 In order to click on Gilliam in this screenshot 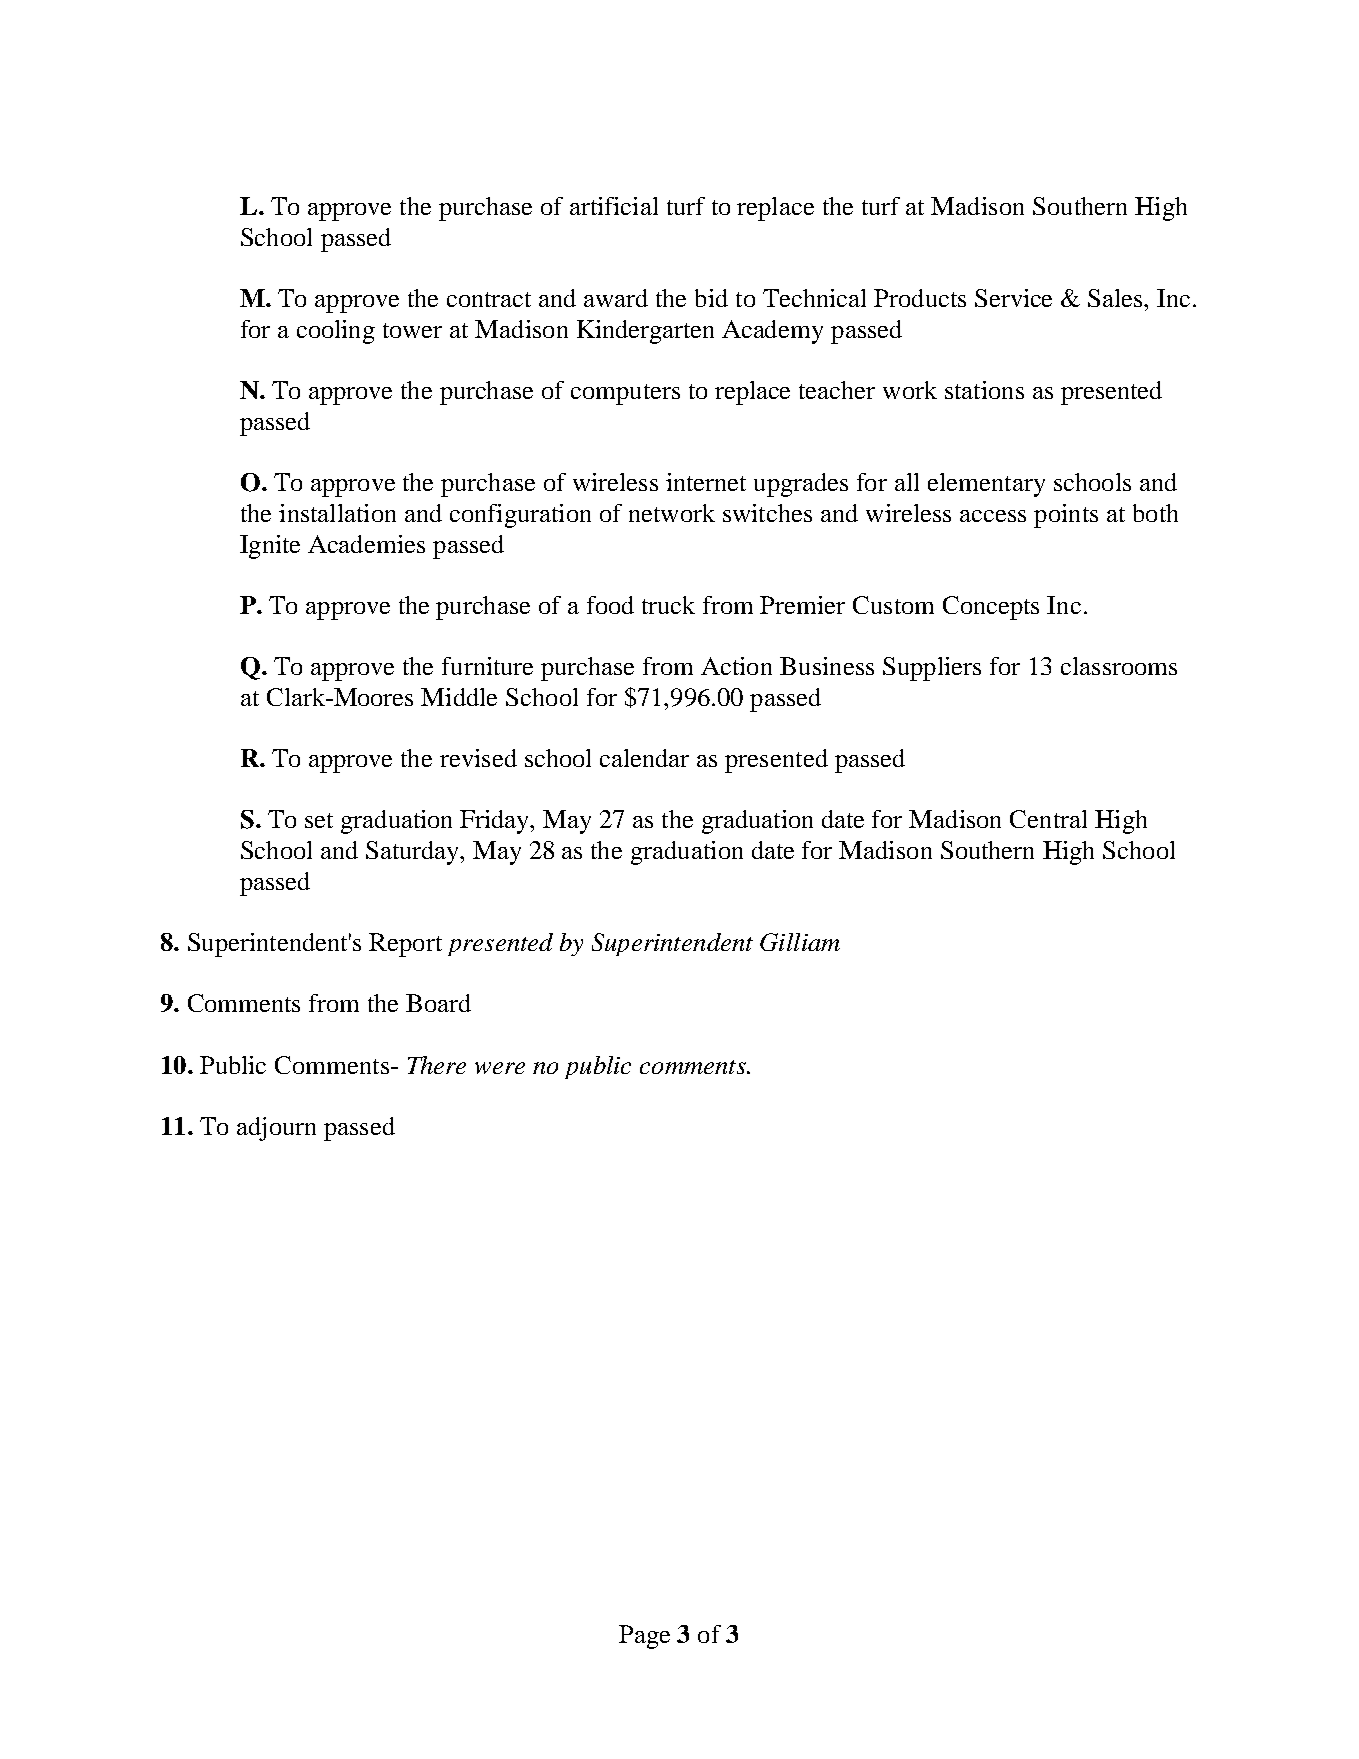, I will do `click(800, 942)`.
